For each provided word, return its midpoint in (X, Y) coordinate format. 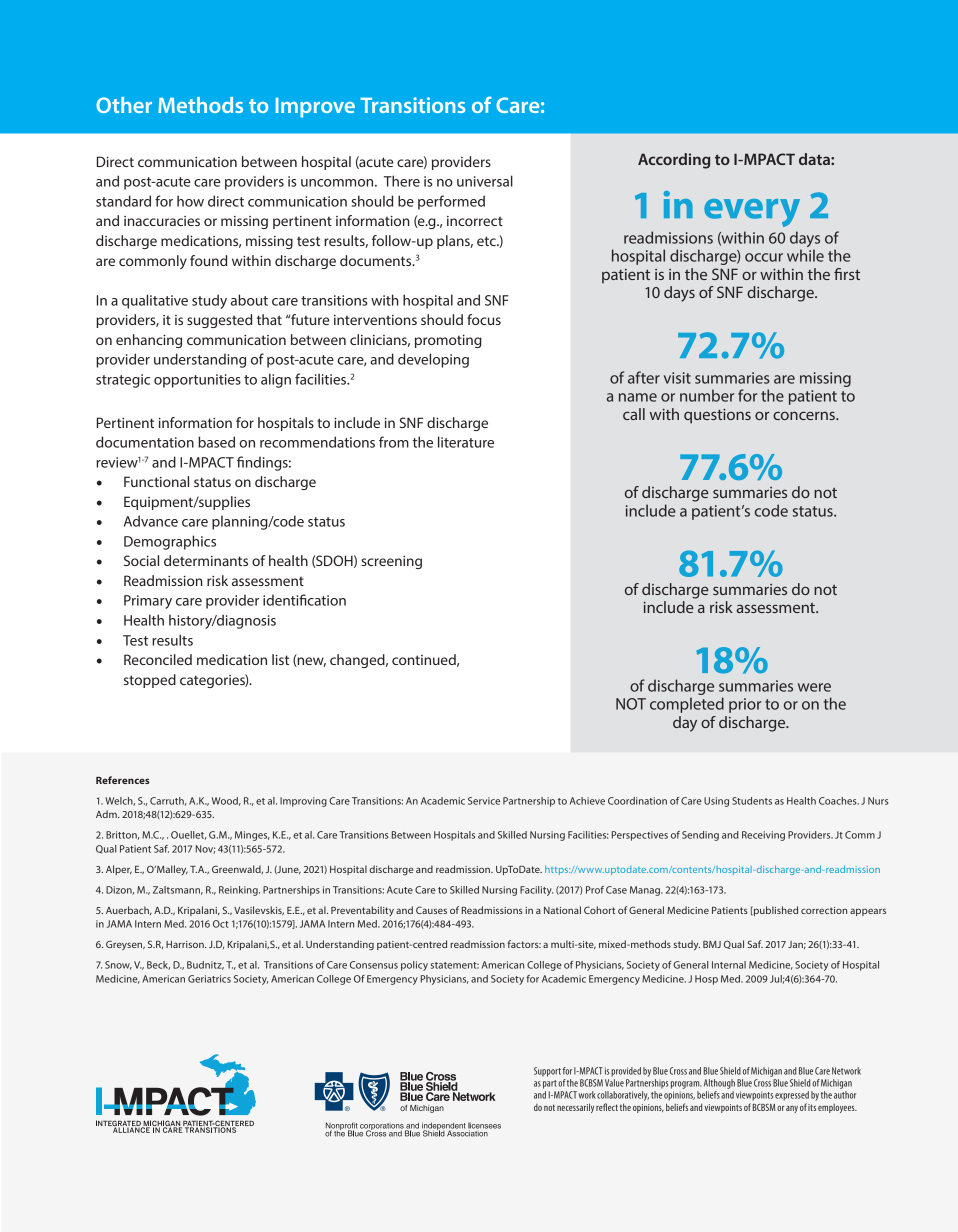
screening (391, 562)
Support (547, 1072)
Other (124, 105)
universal (485, 181)
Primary (148, 602)
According (674, 161)
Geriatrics (209, 979)
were (814, 687)
